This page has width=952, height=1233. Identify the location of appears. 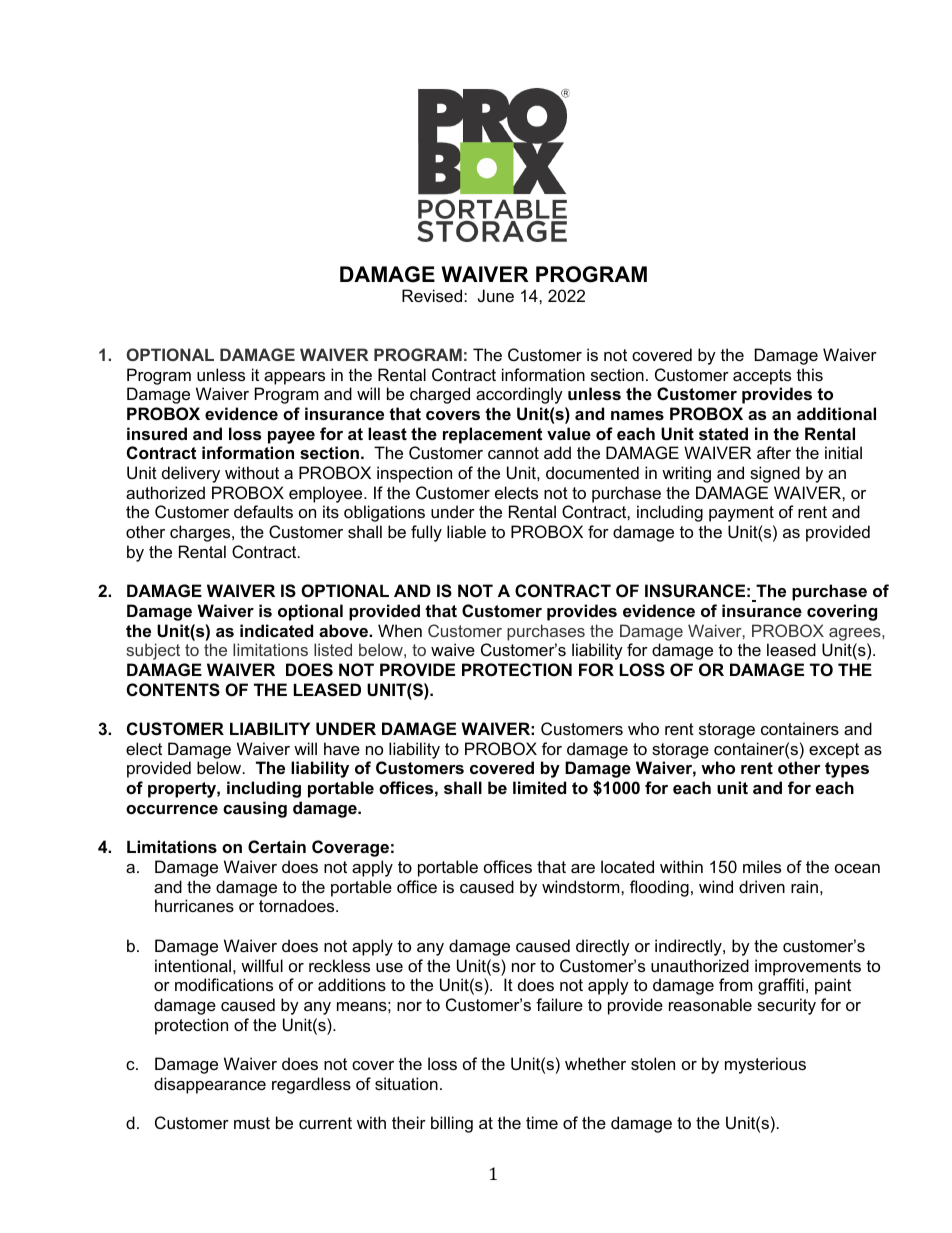
(294, 378).
